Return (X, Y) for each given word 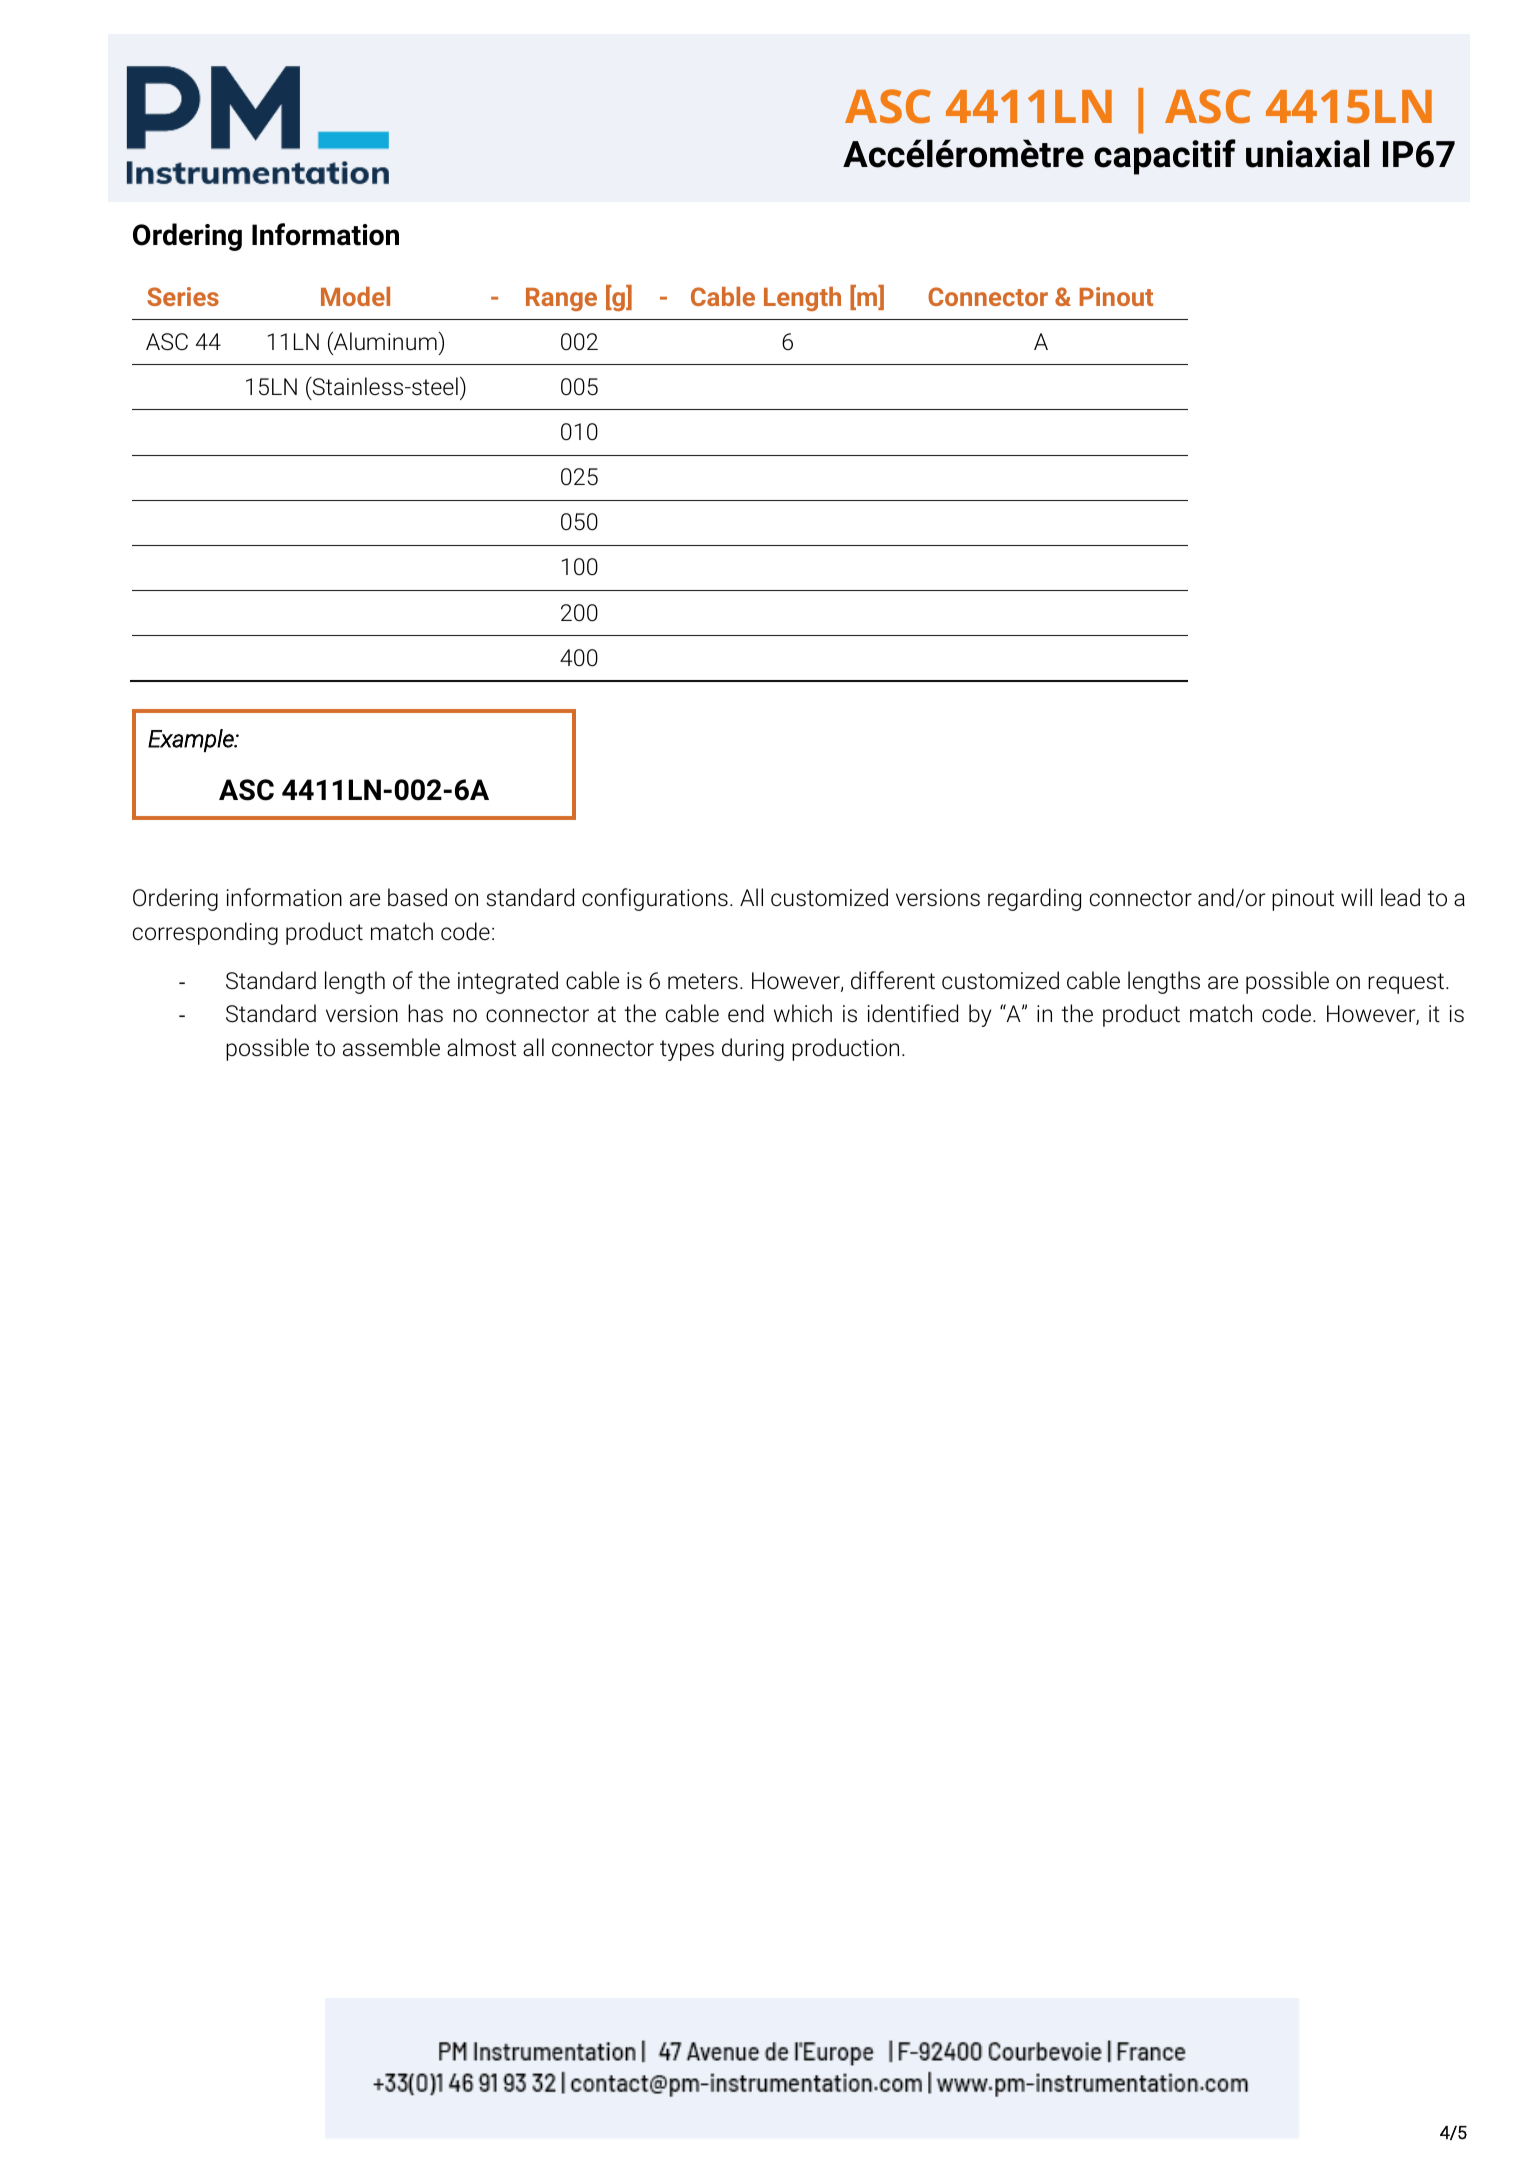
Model (355, 296)
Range (561, 299)
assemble (391, 1047)
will (1356, 897)
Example (192, 740)
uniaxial (1307, 153)
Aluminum (384, 341)
